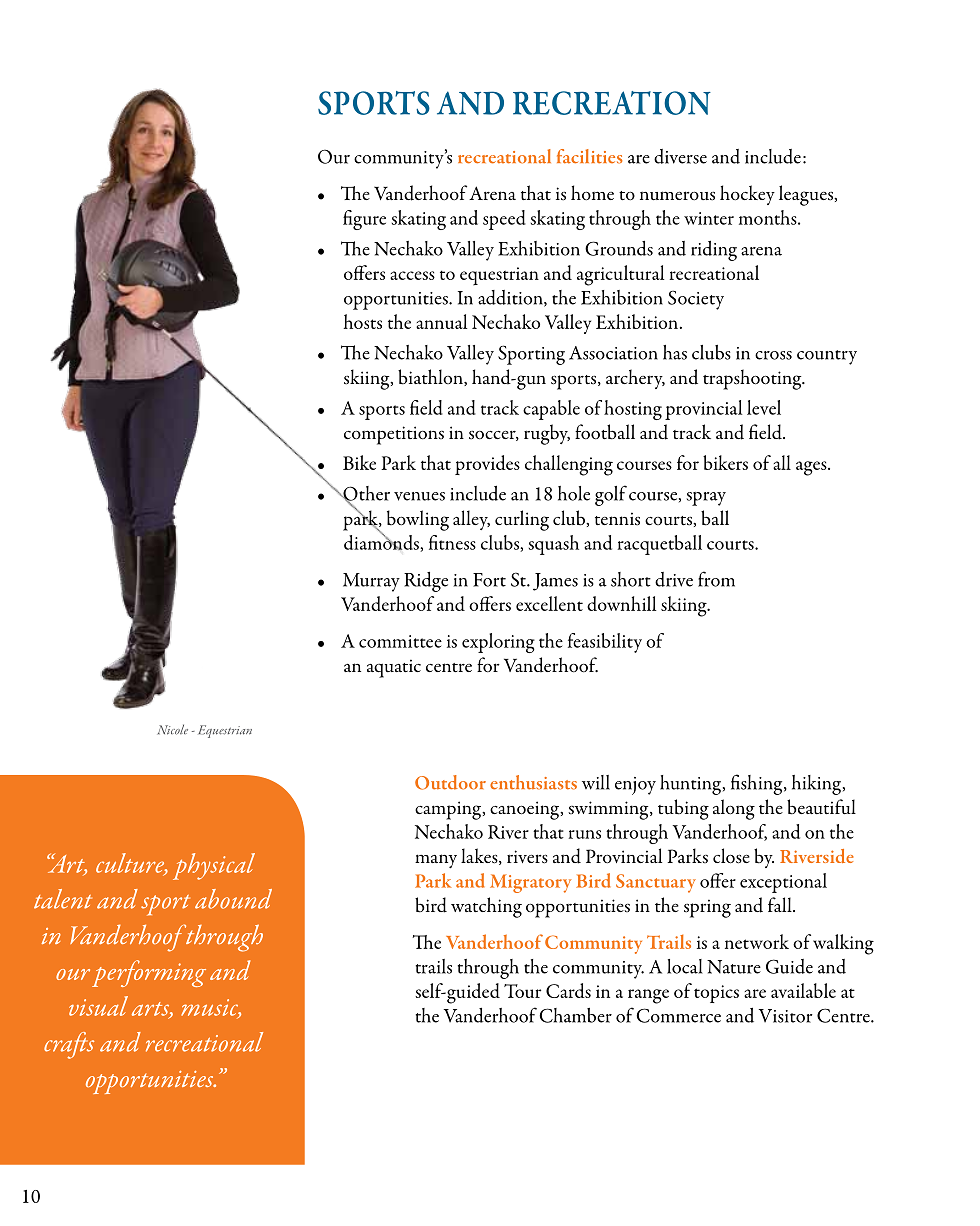 Image resolution: width=980 pixels, height=1226 pixels. What do you see at coordinates (504, 220) in the page?
I see `speed` at bounding box center [504, 220].
